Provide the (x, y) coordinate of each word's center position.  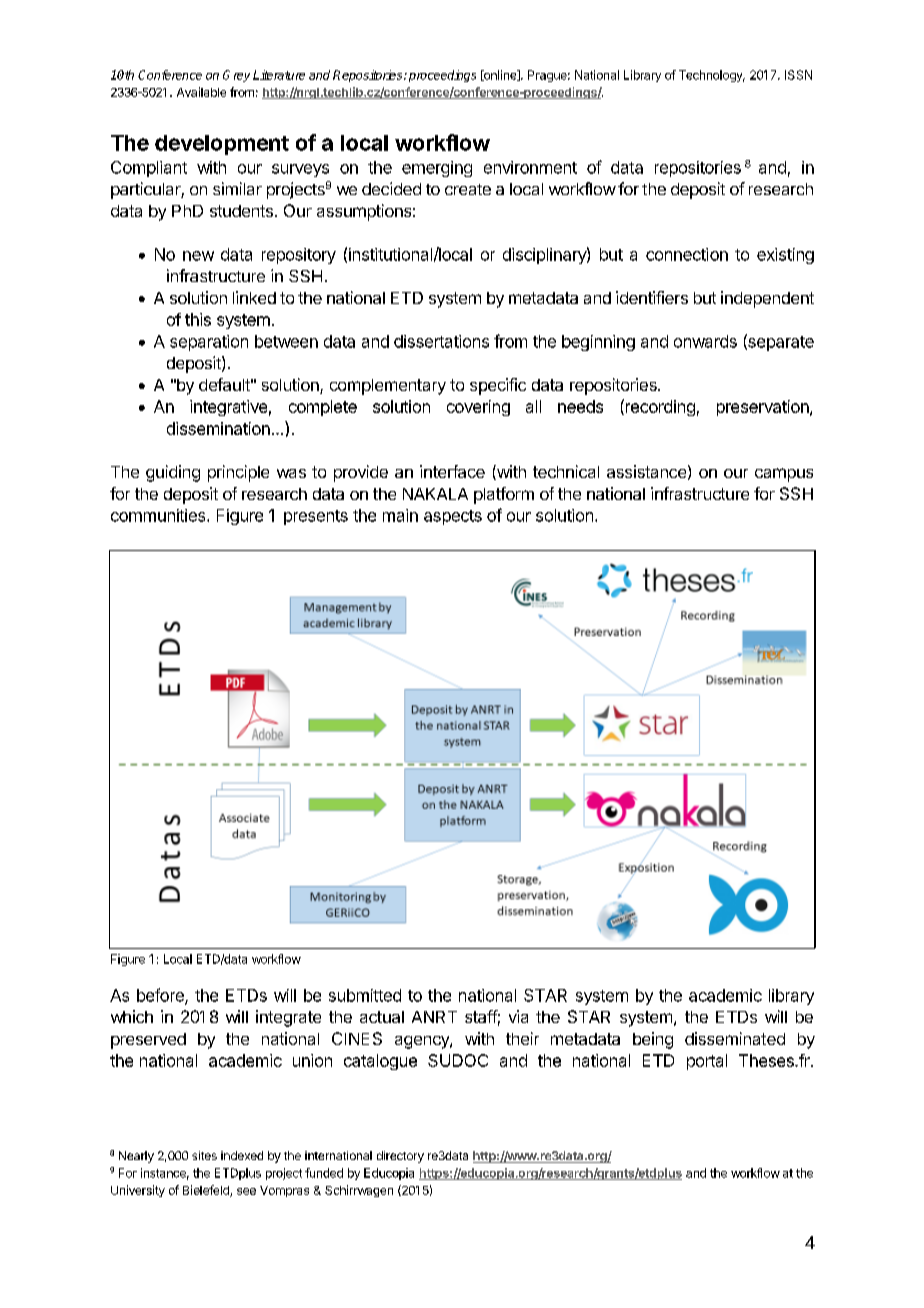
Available (201, 92)
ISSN (798, 75)
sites (204, 1155)
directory (400, 1157)
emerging (437, 169)
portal (707, 1062)
